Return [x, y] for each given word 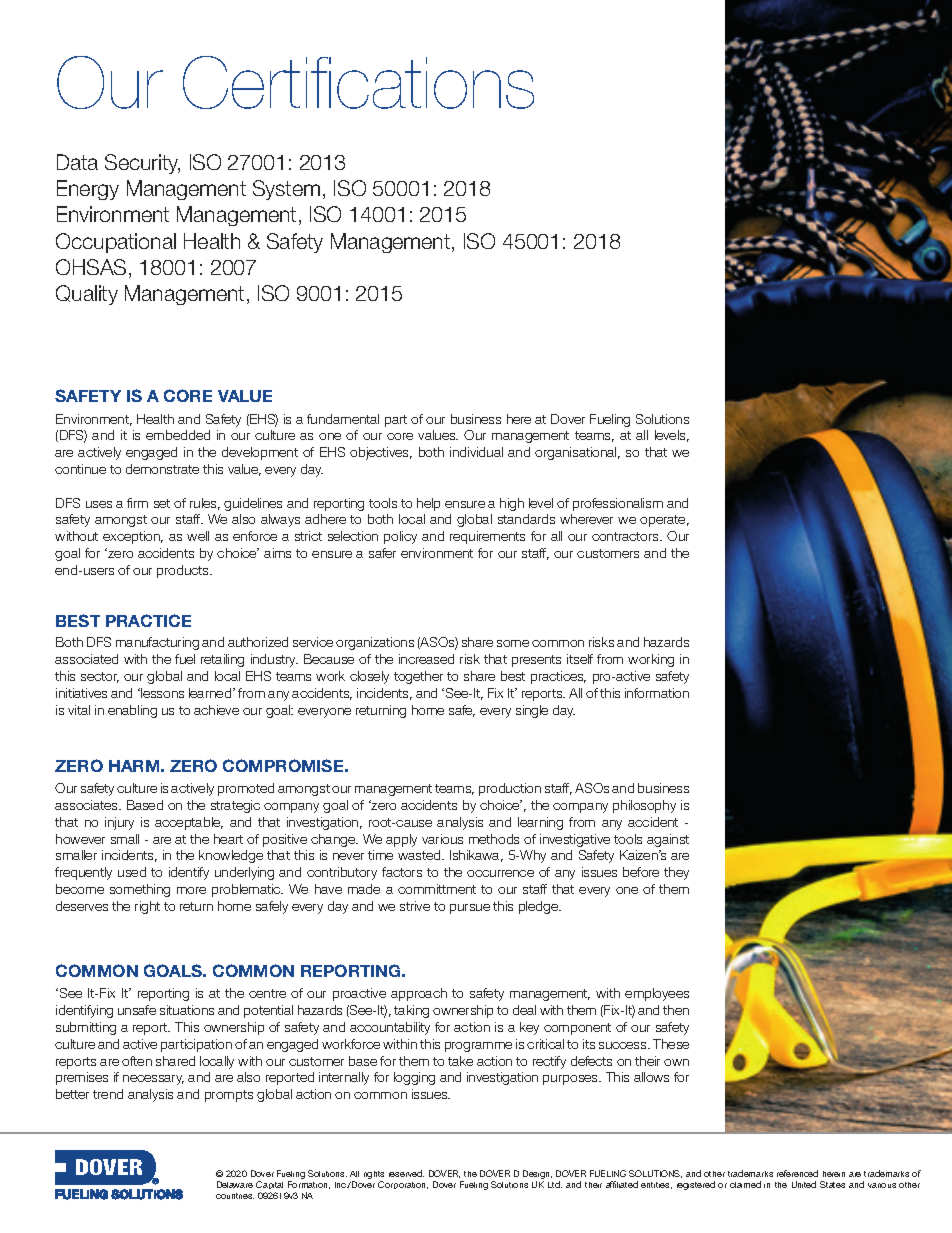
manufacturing [157, 643]
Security [142, 164]
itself [580, 659]
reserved [406, 1173]
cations [435, 83]
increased [426, 659]
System [286, 190]
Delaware [235, 1184]
